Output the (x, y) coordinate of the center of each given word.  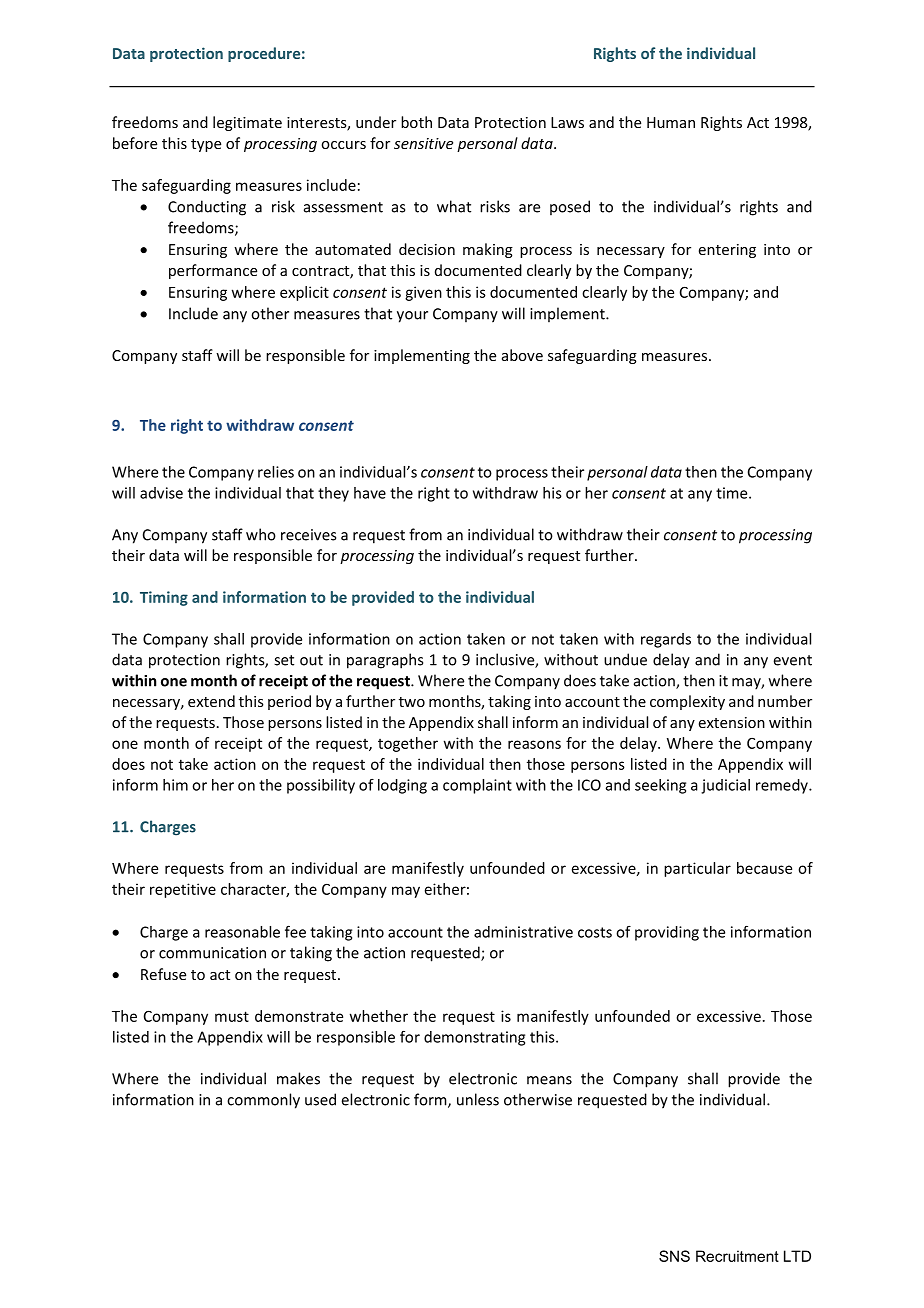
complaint (477, 786)
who (261, 534)
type (206, 145)
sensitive (423, 143)
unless (478, 1099)
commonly (263, 1101)
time (733, 493)
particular (697, 869)
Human (671, 122)
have (370, 493)
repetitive (183, 890)
